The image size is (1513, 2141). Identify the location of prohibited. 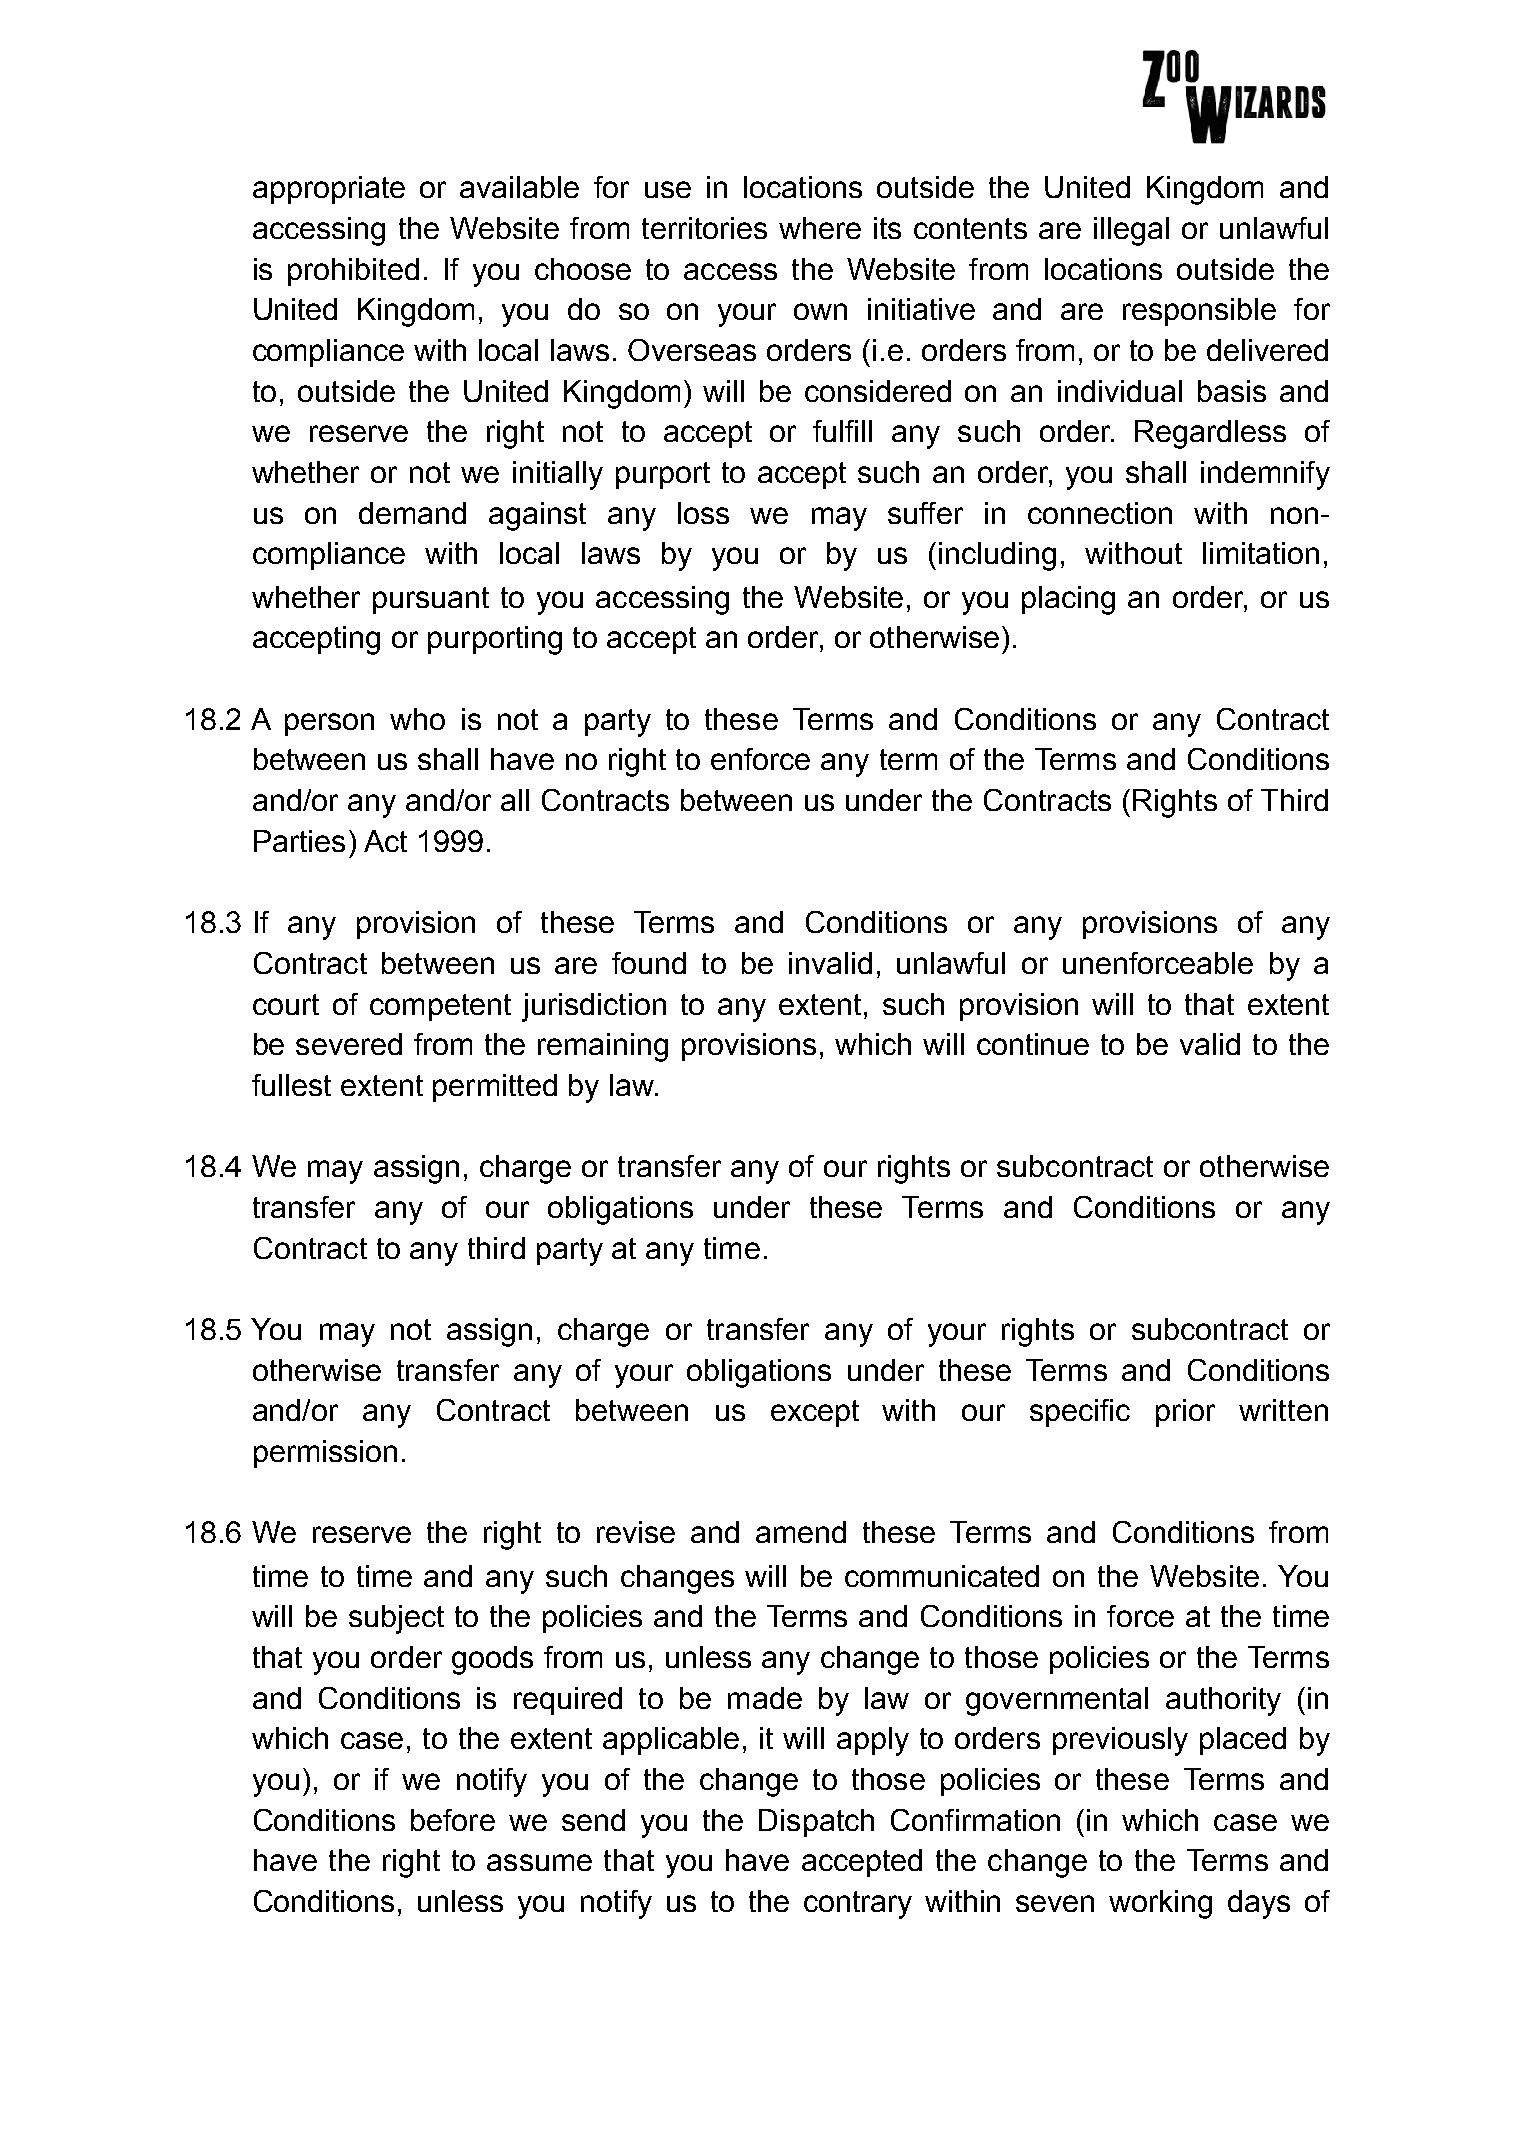
(353, 272).
